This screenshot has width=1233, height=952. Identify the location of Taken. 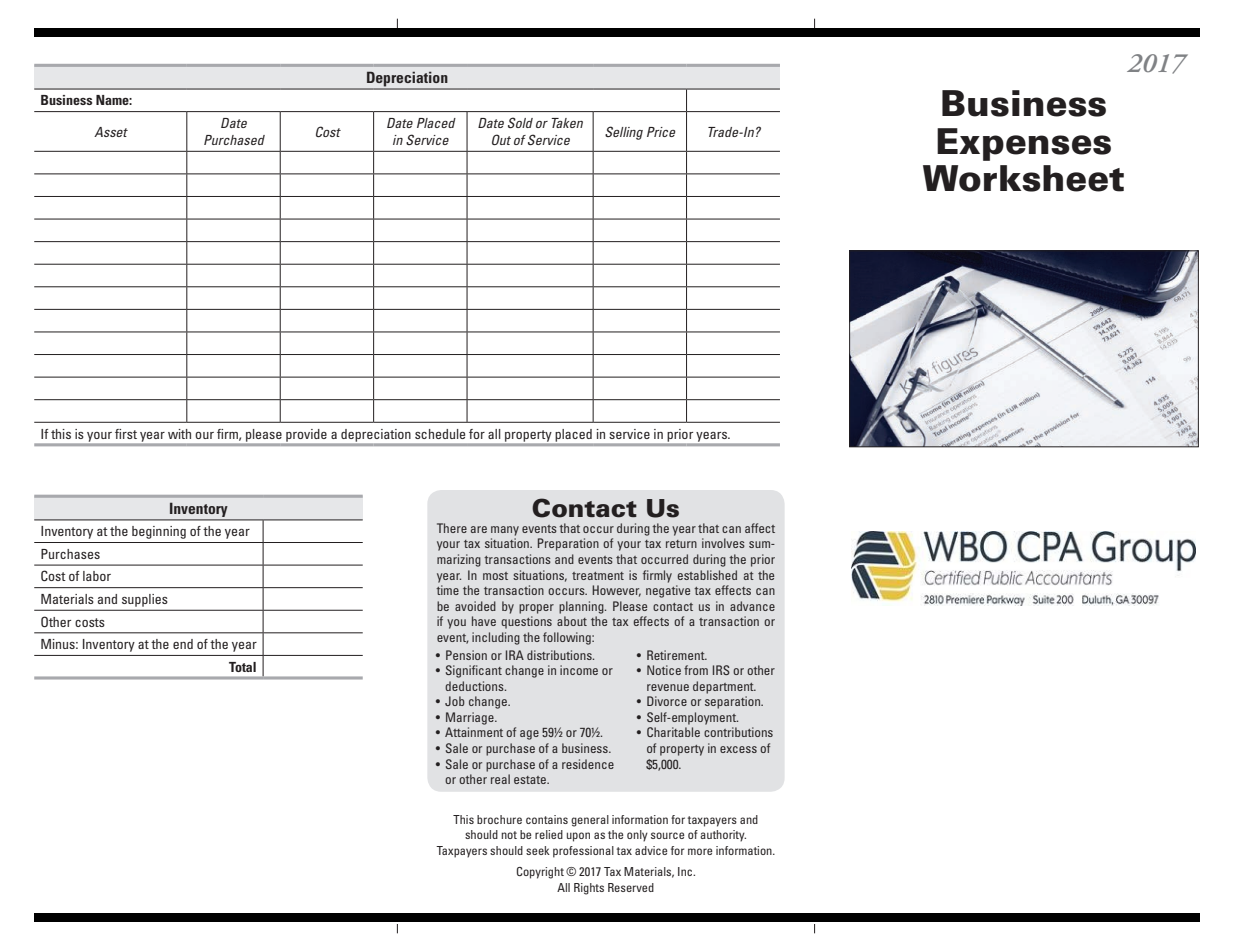
(567, 123).
